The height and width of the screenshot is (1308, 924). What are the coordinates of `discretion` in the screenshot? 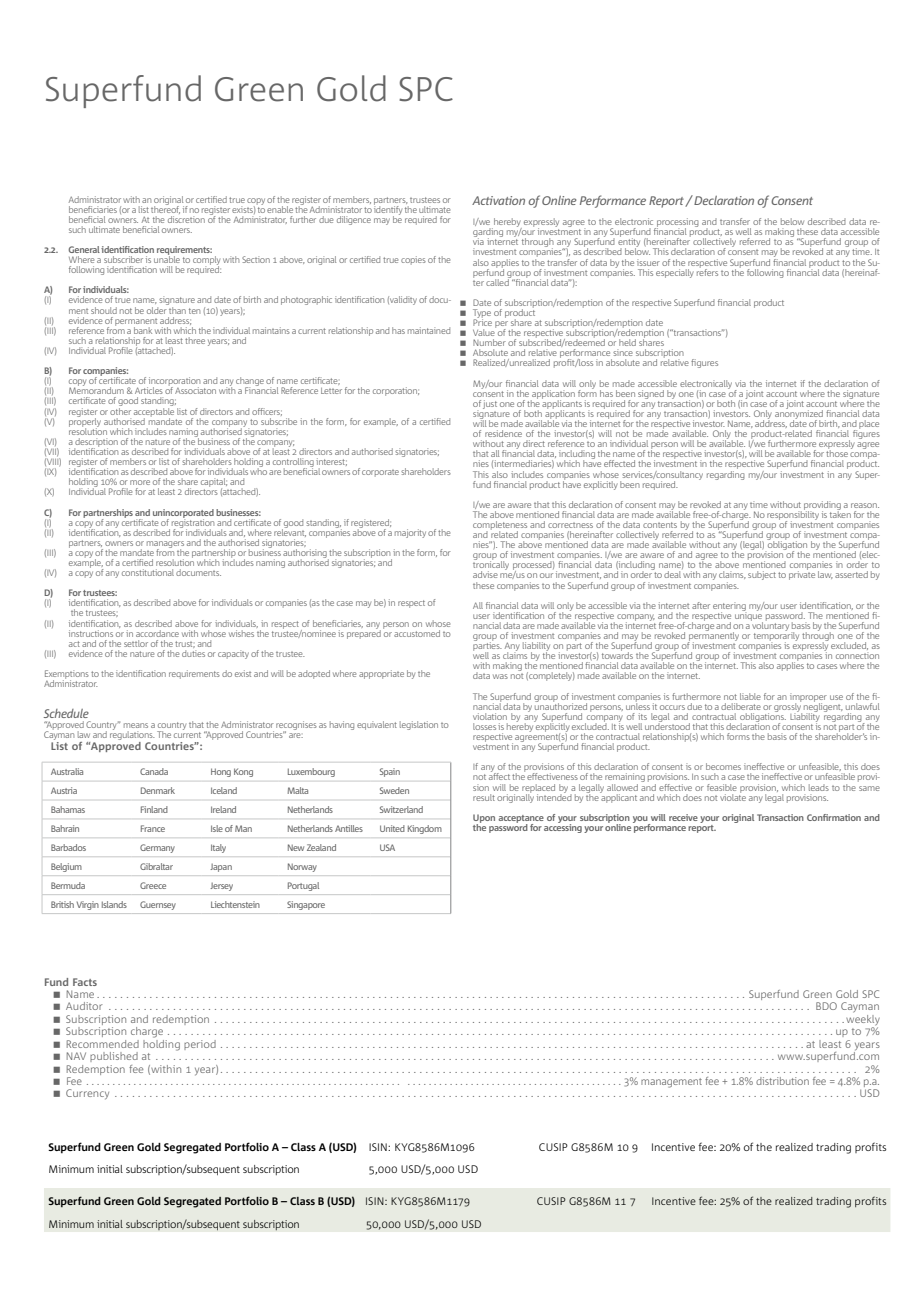 It's located at (186, 218).
